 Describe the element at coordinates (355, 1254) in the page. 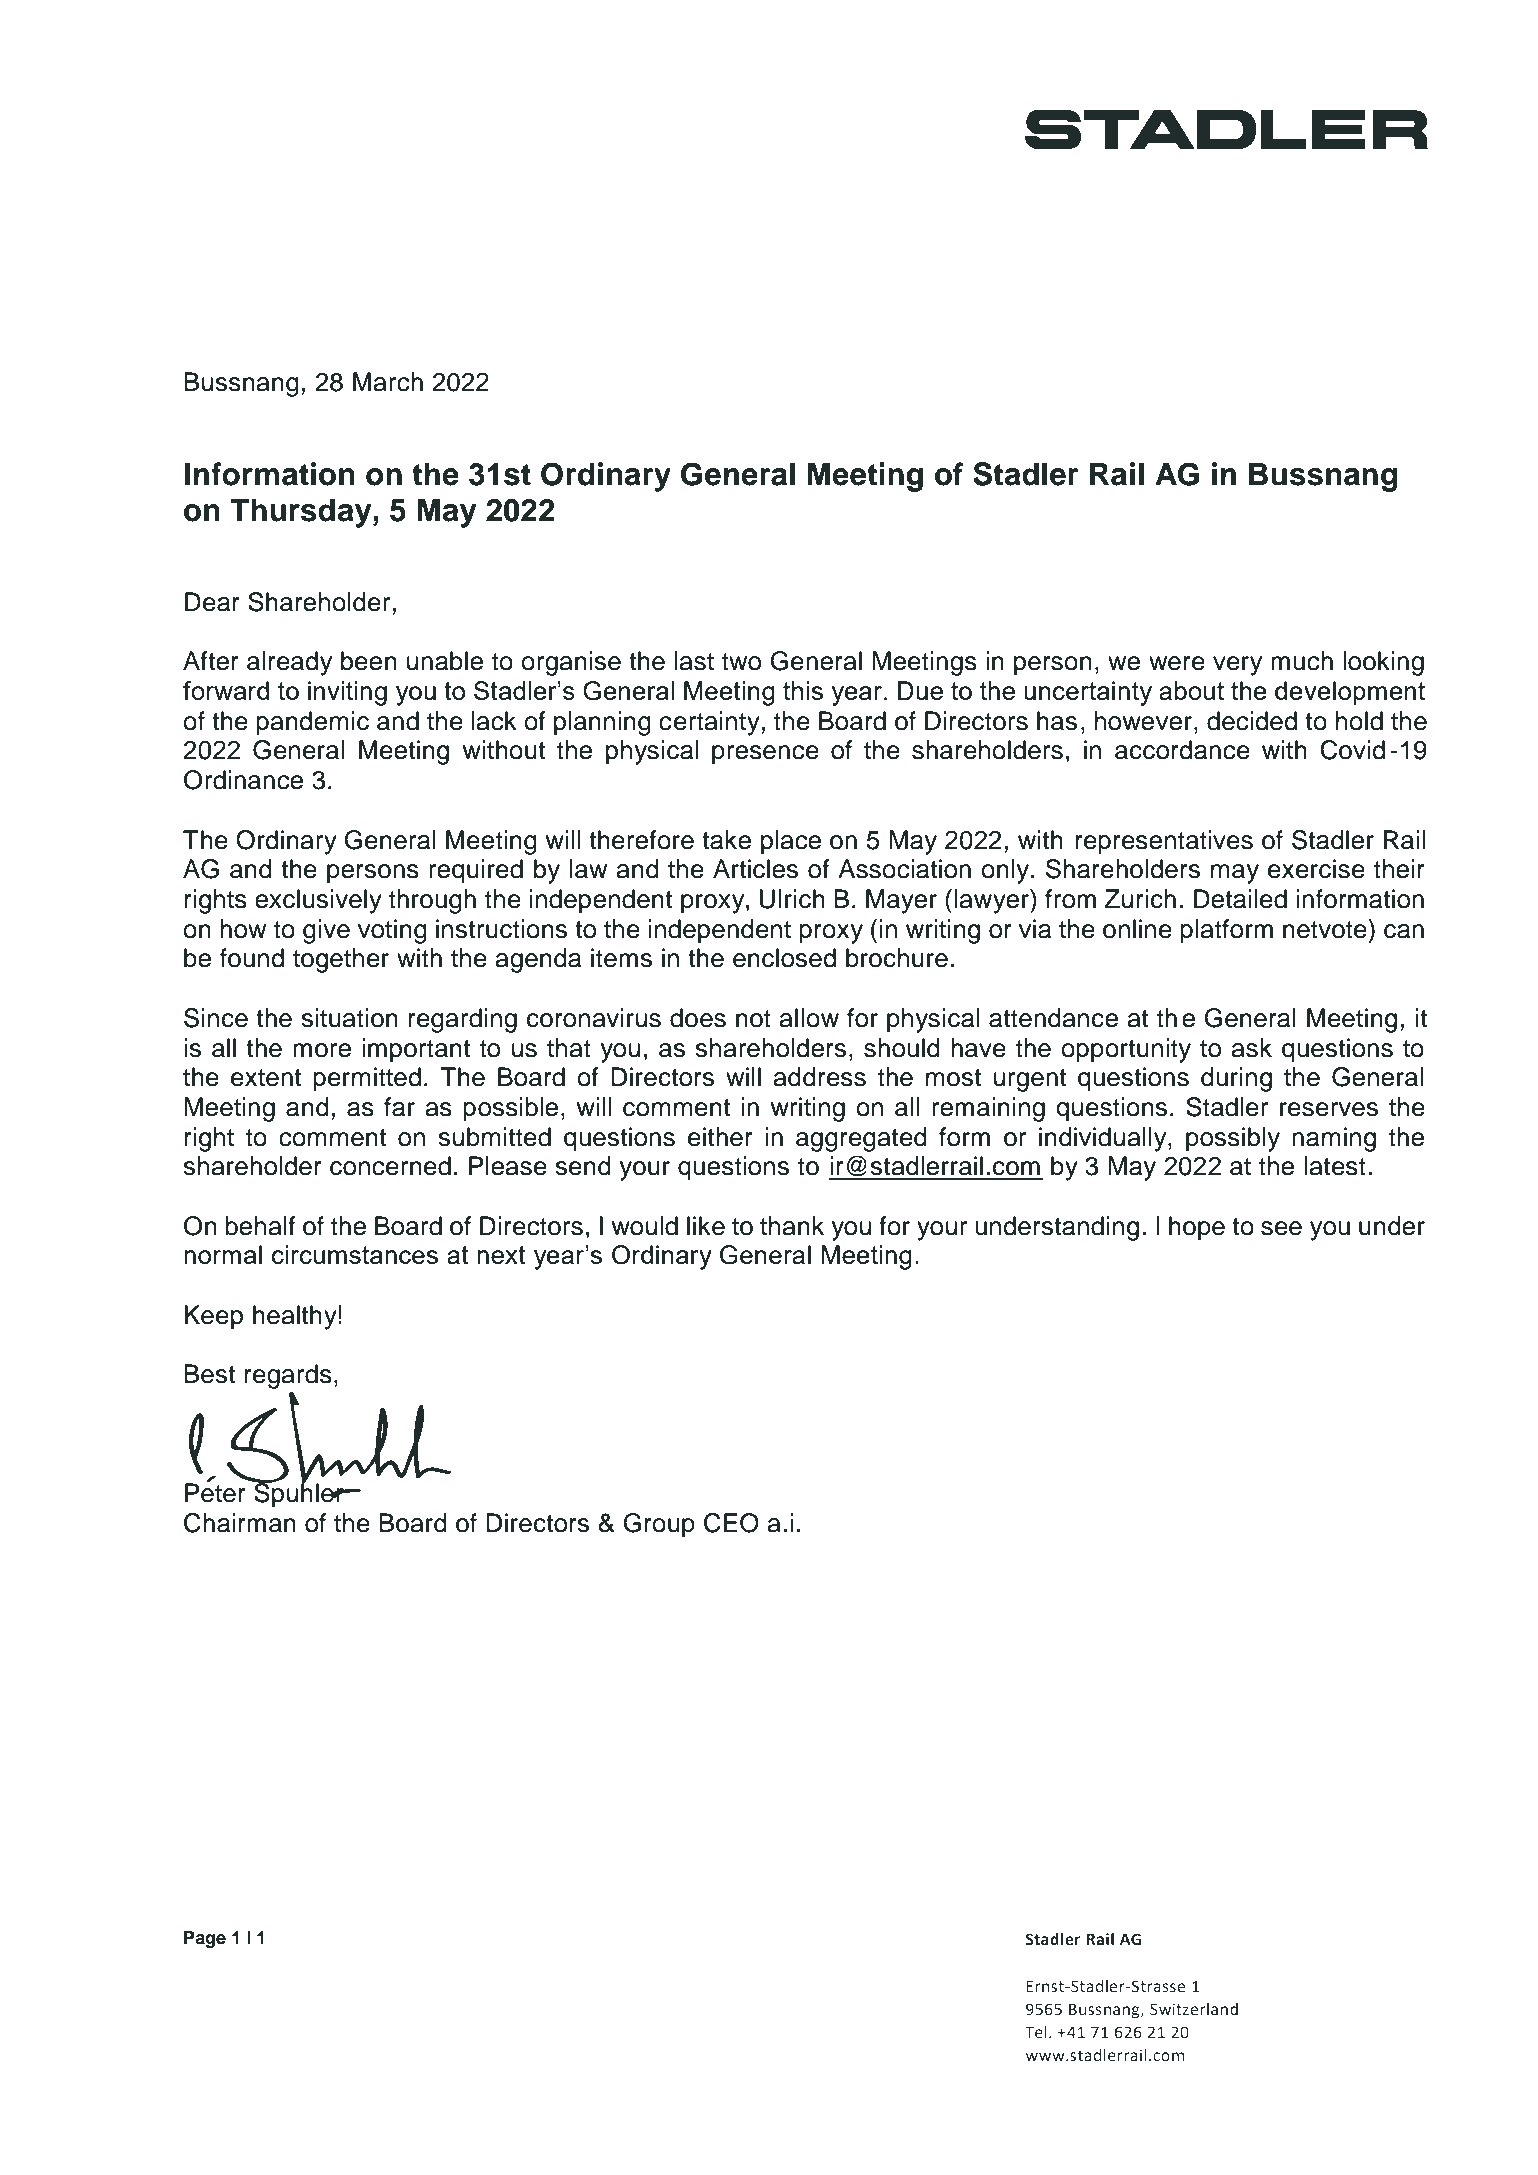

I see `circumstances` at that location.
